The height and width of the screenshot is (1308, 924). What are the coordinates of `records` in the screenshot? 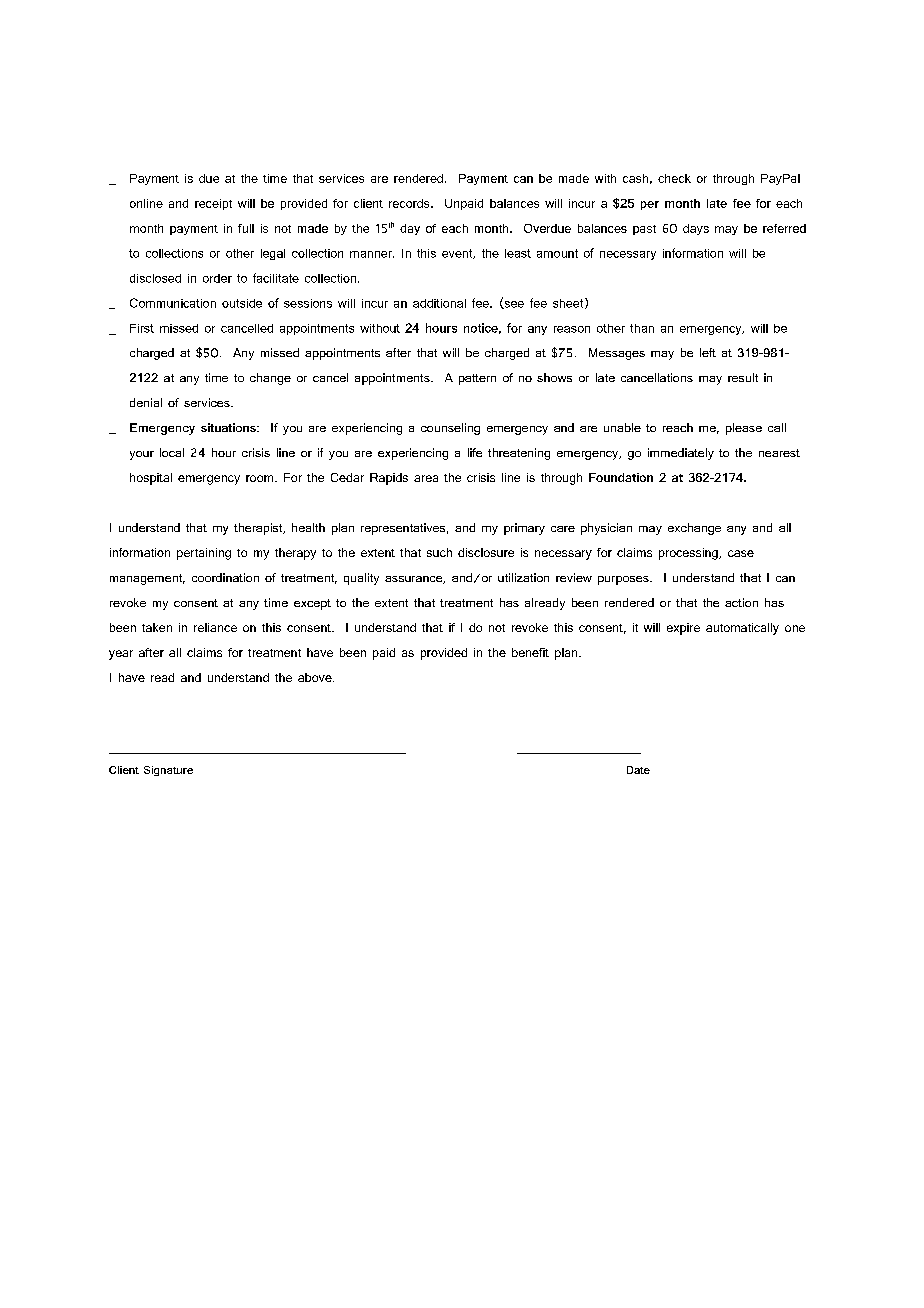 It's located at (410, 203).
